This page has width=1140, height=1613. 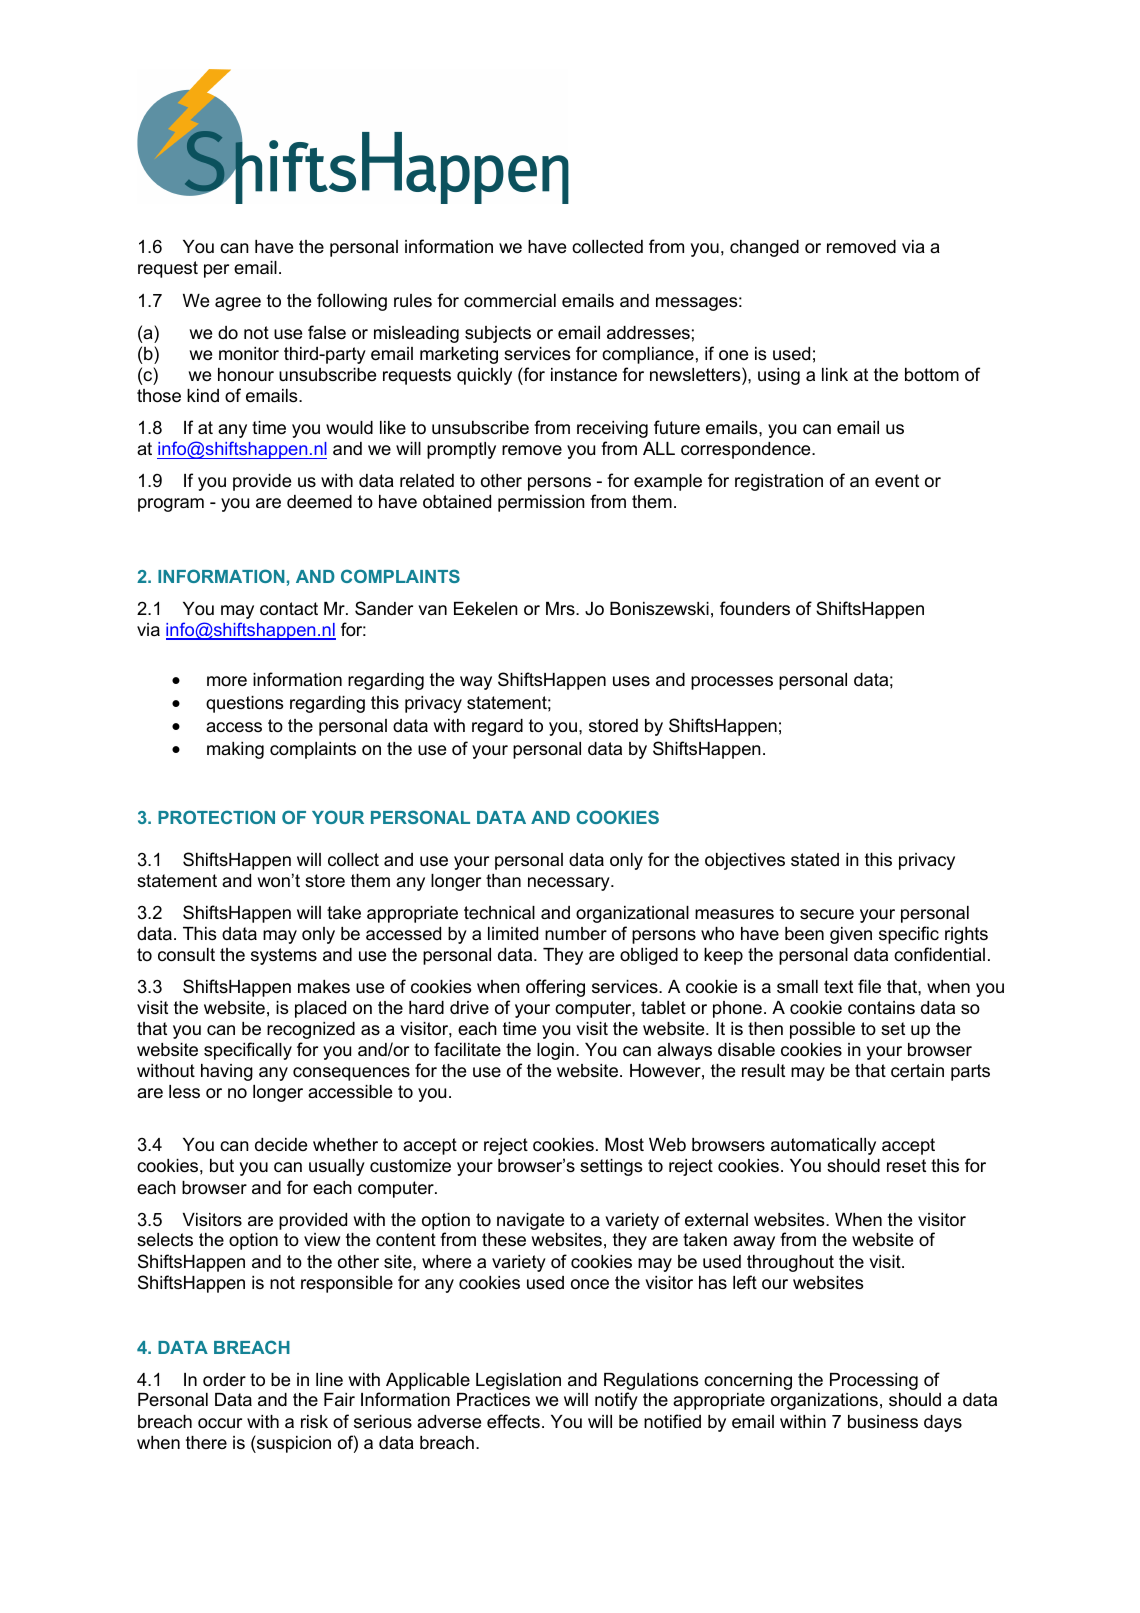 What do you see at coordinates (815, 859) in the page?
I see `stated` at bounding box center [815, 859].
